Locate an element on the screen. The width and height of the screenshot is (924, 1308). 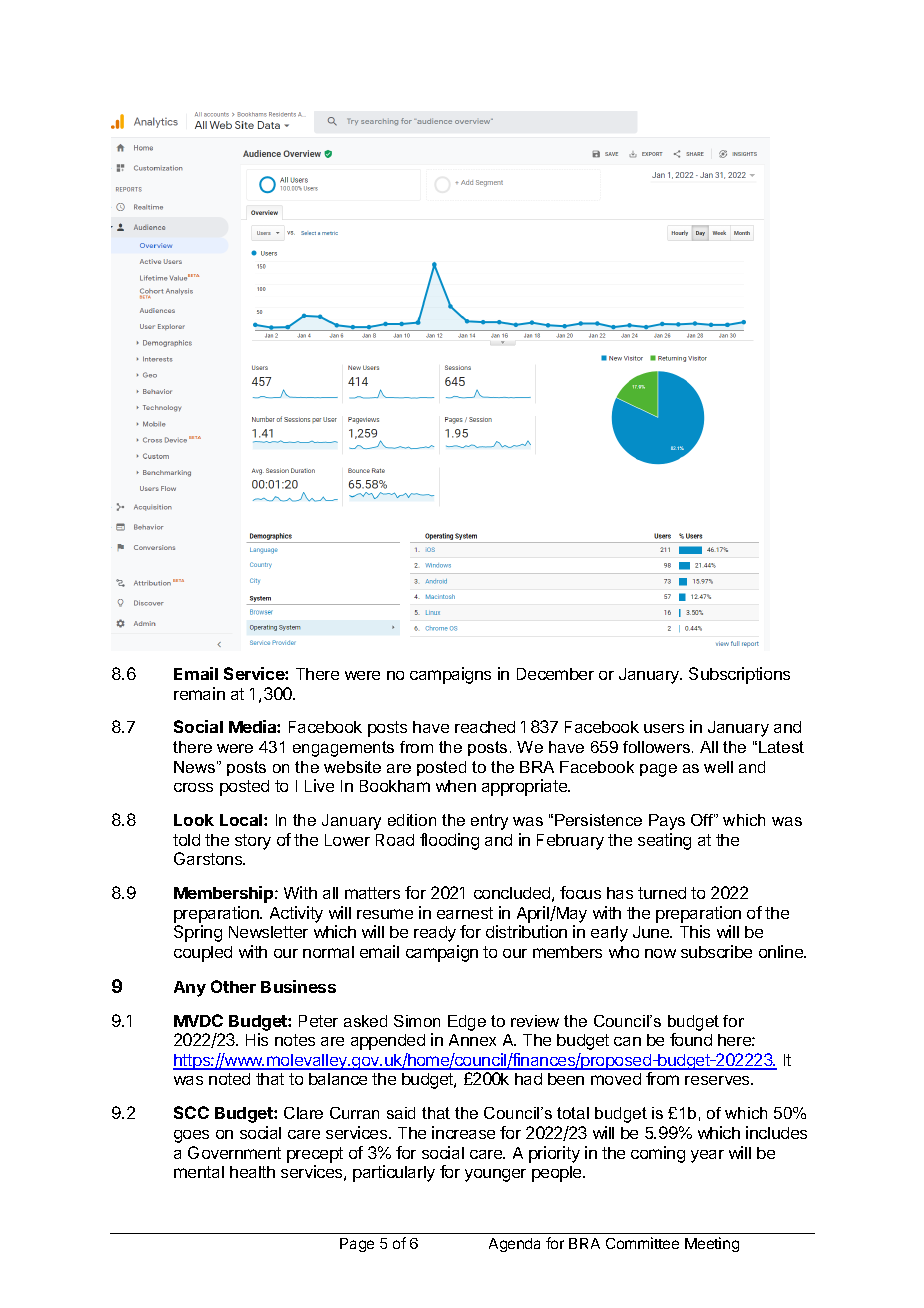
reached is located at coordinates (485, 727).
